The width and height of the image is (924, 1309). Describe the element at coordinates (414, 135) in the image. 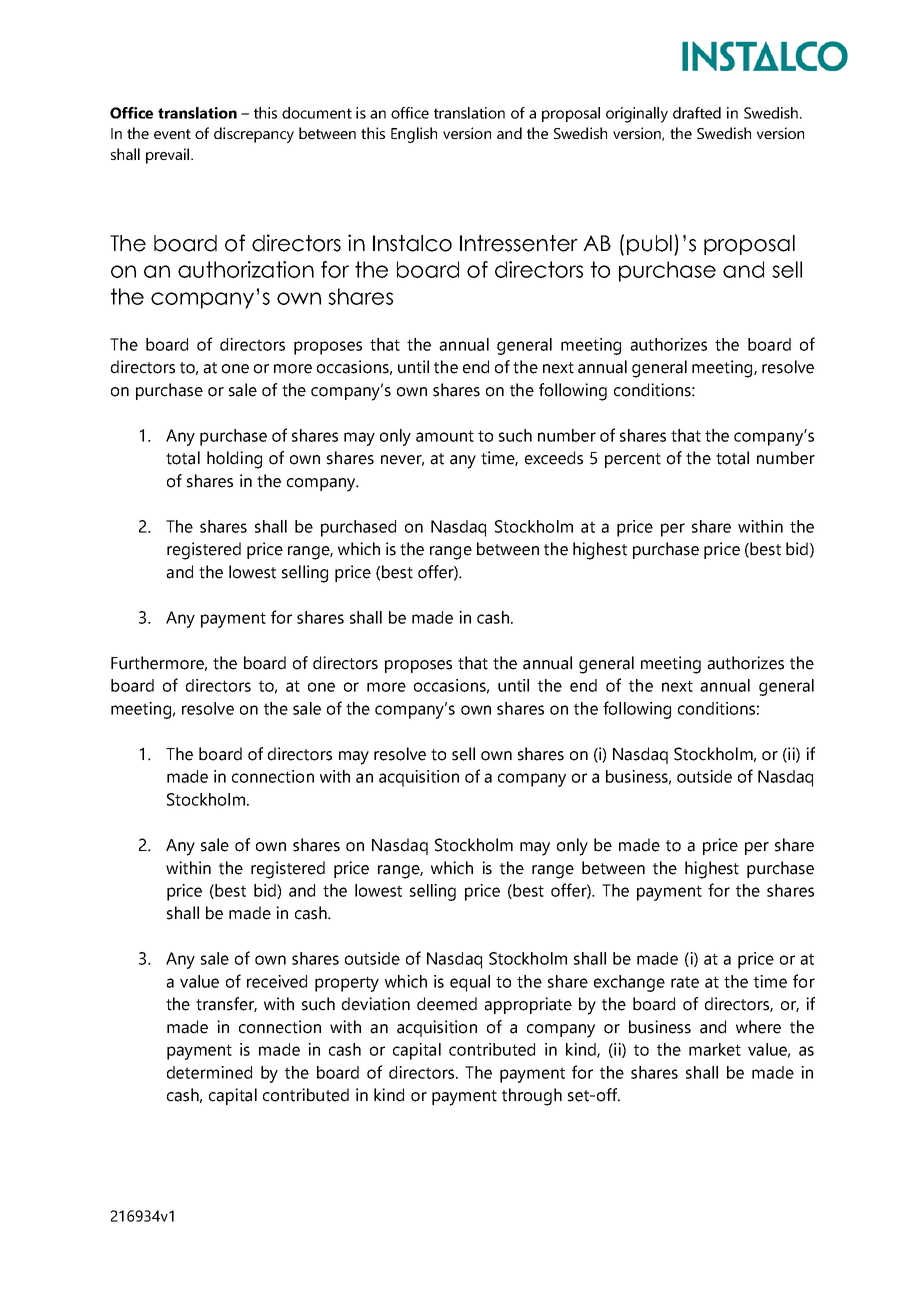

I see `English` at that location.
